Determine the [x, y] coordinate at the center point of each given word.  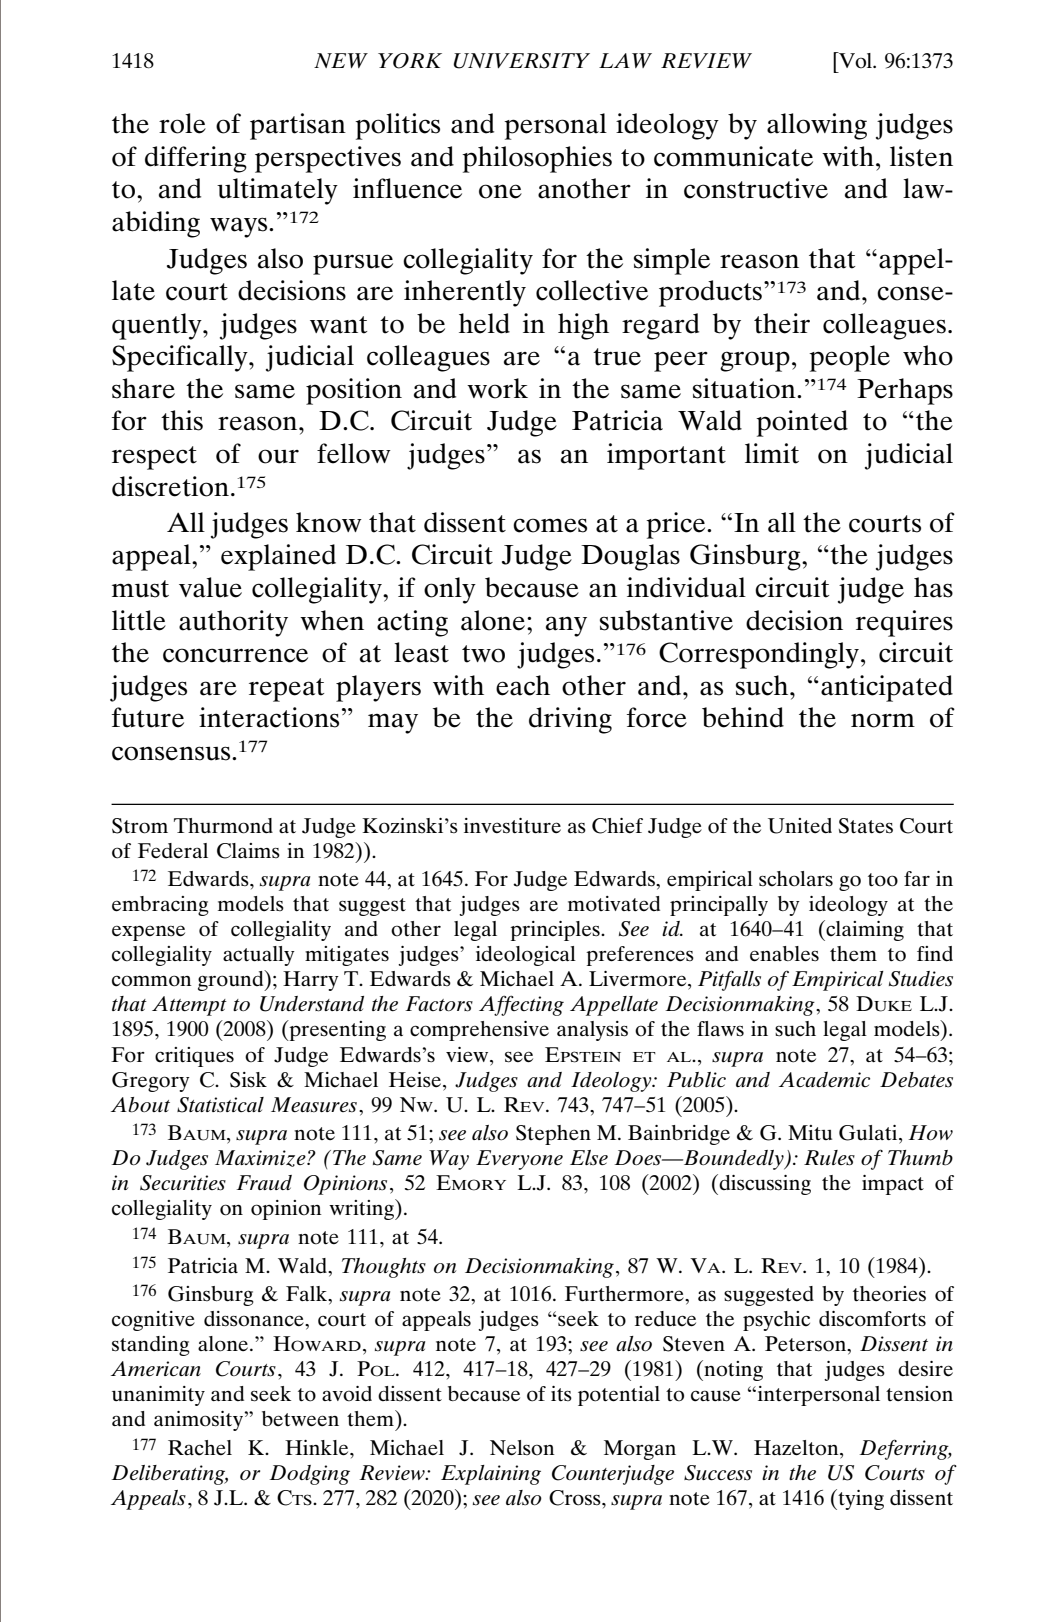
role [182, 123]
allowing [817, 126]
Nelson [522, 1448]
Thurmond [223, 826]
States [866, 826]
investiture [512, 826]
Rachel [200, 1448]
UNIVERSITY [521, 61]
